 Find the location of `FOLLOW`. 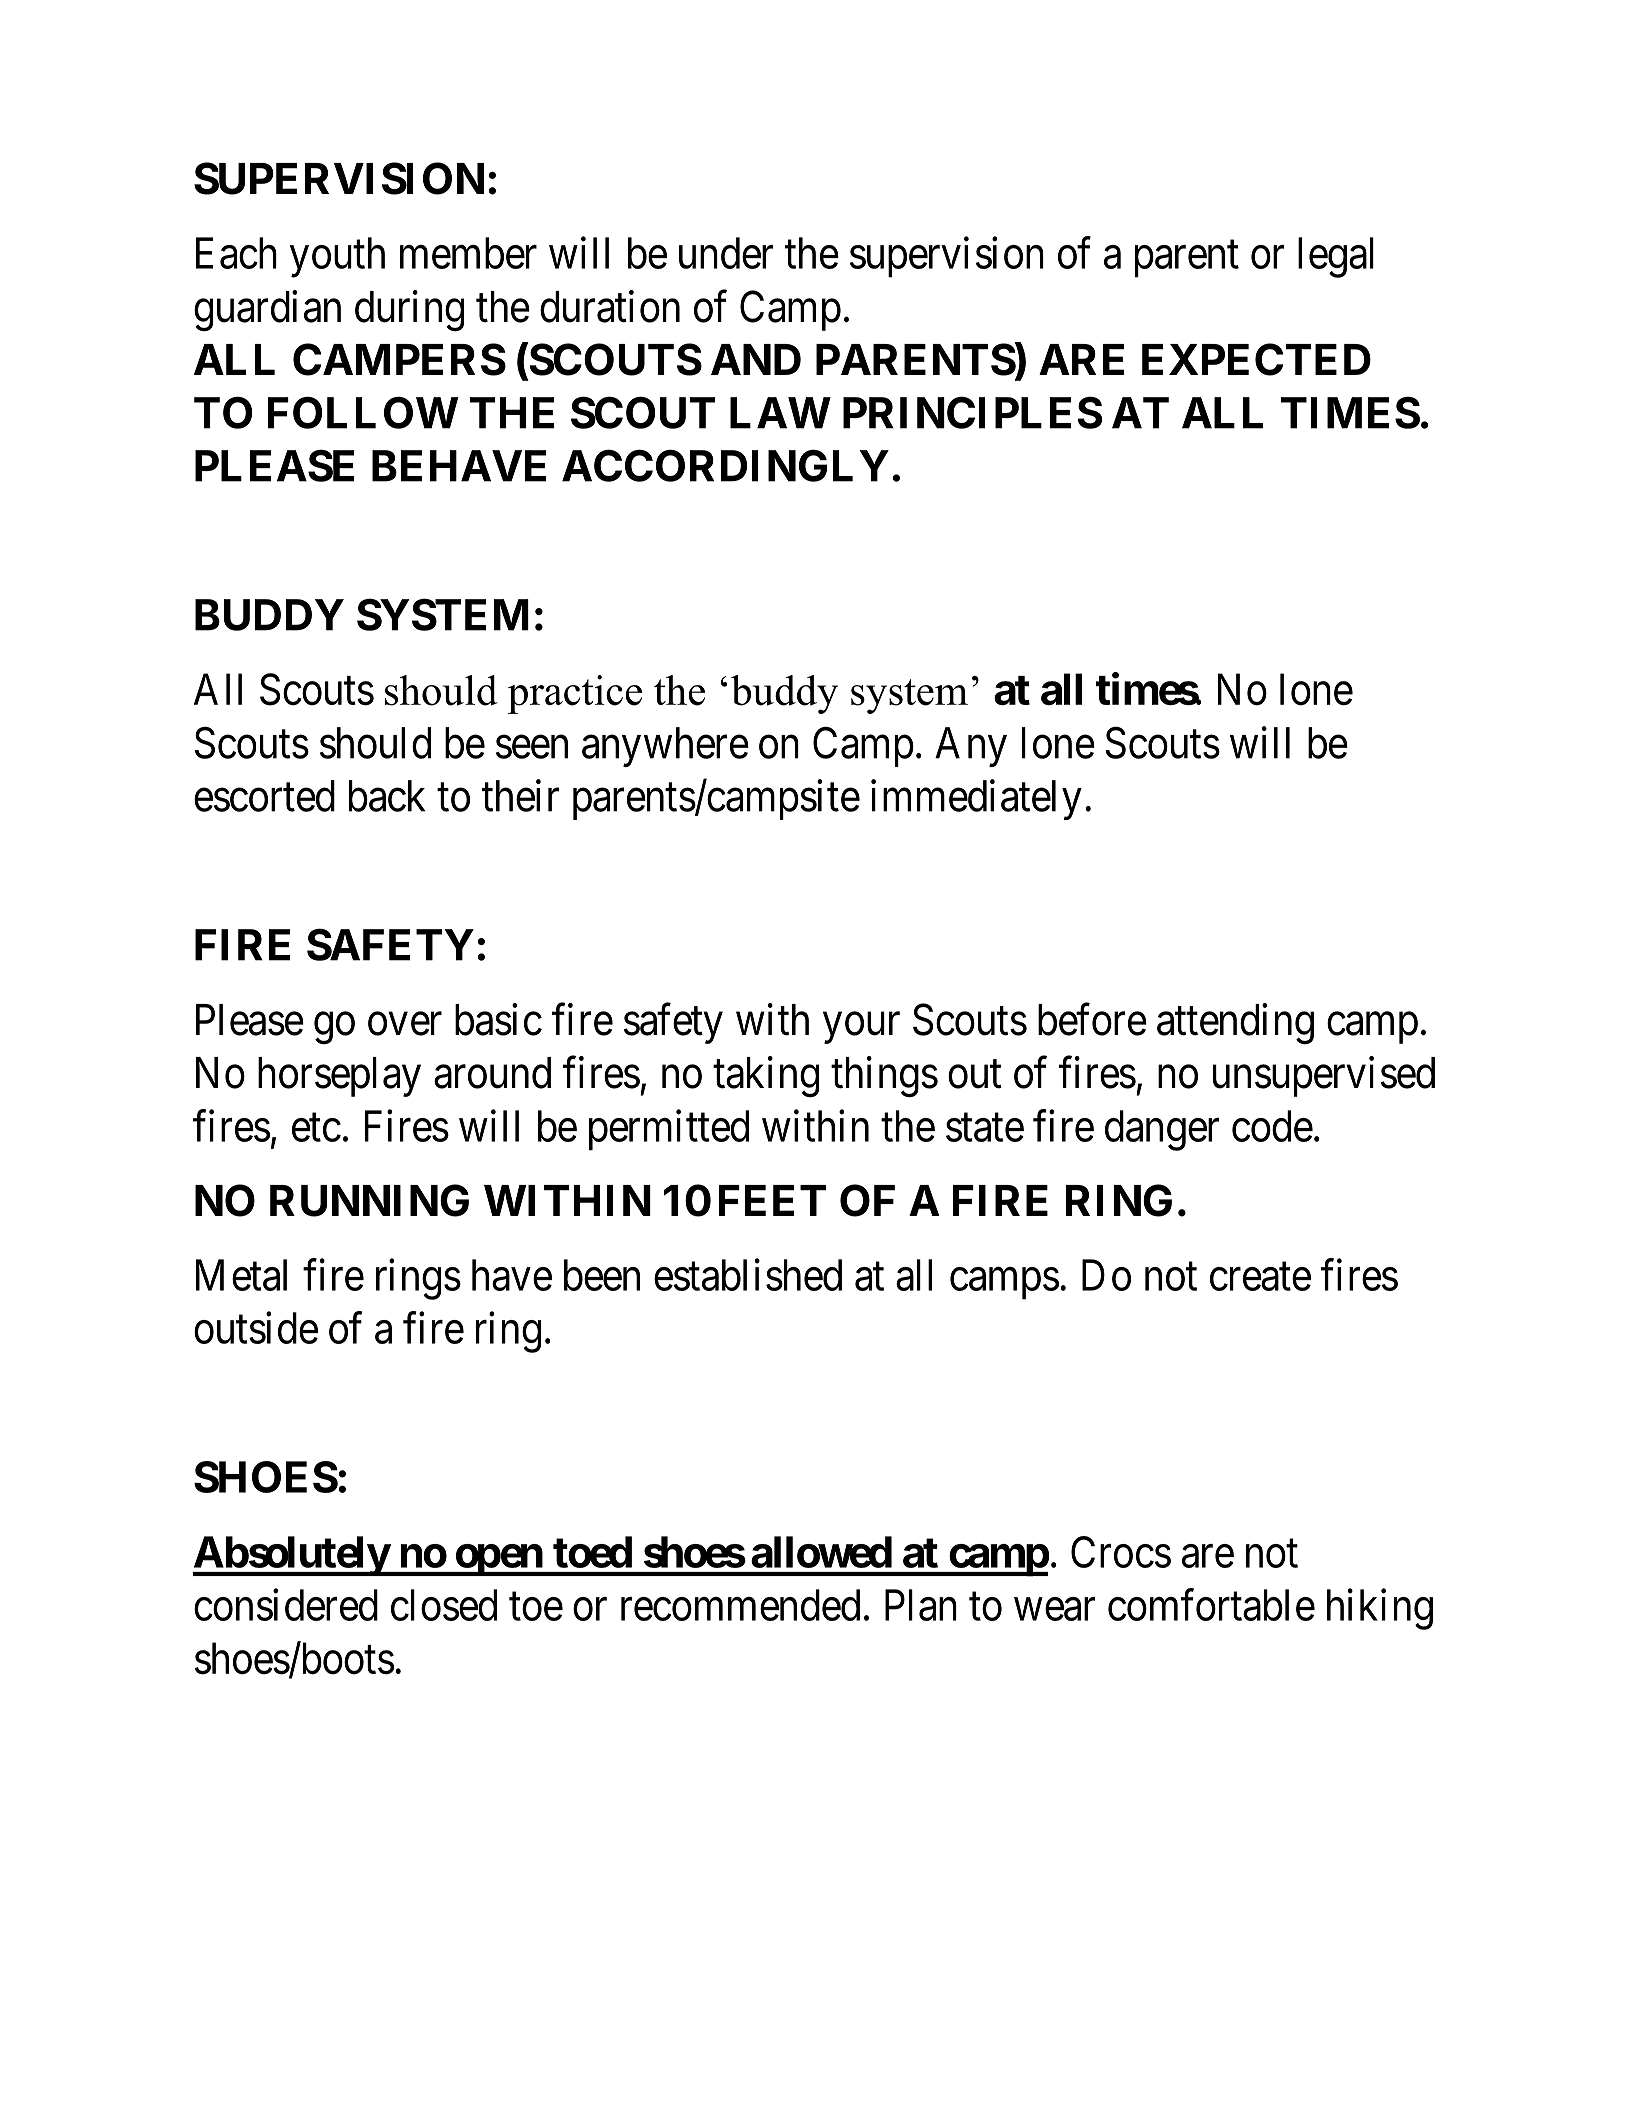

FOLLOW is located at coordinates (363, 412).
